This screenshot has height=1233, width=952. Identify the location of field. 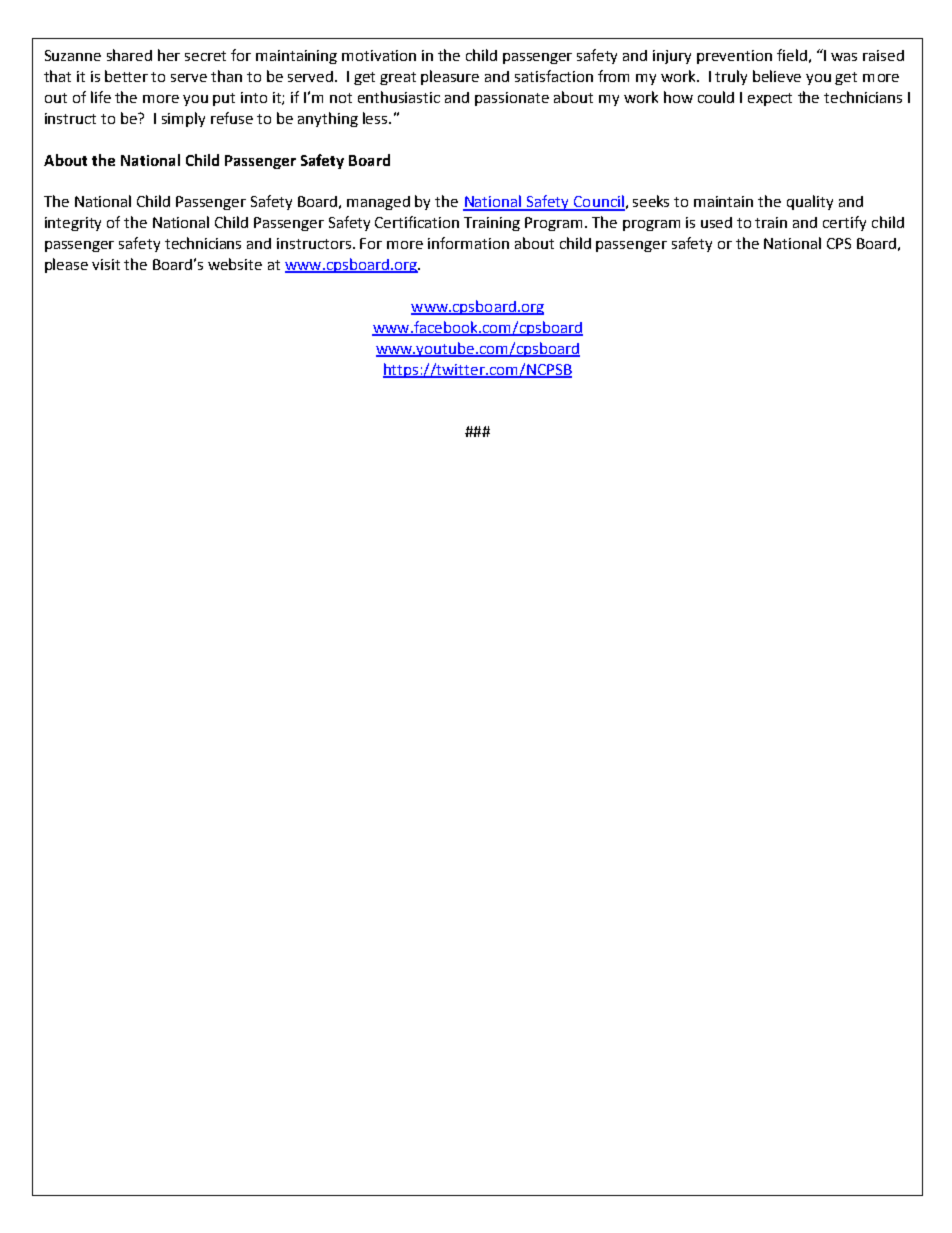
(792, 55).
